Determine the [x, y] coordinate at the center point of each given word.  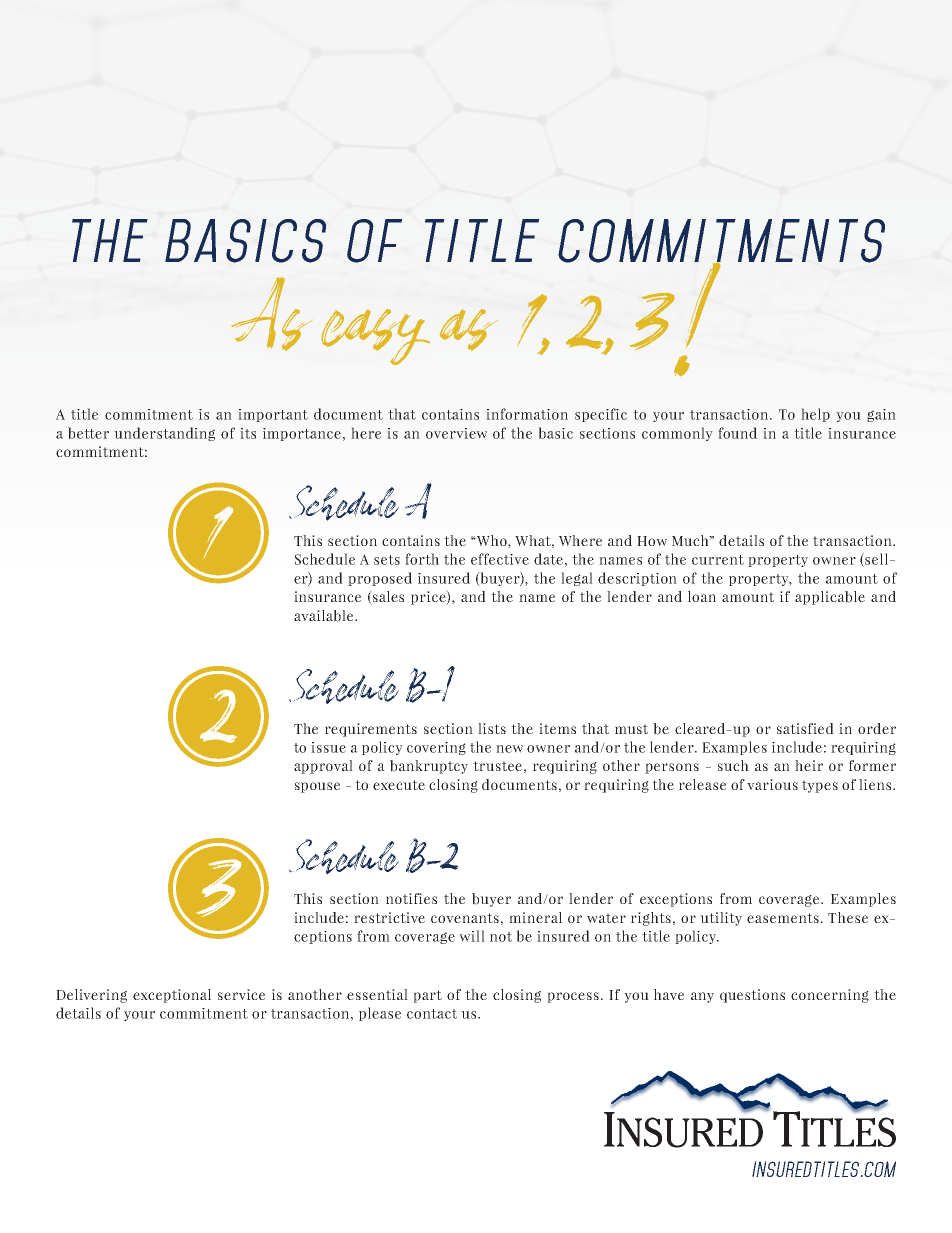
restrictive [389, 917]
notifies [411, 898]
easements [783, 918]
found [737, 433]
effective [500, 559]
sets [387, 560]
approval [323, 767]
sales [387, 597]
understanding [164, 434]
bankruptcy [429, 767]
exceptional [172, 996]
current [718, 560]
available [325, 616]
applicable [830, 598]
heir [809, 765]
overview [456, 433]
